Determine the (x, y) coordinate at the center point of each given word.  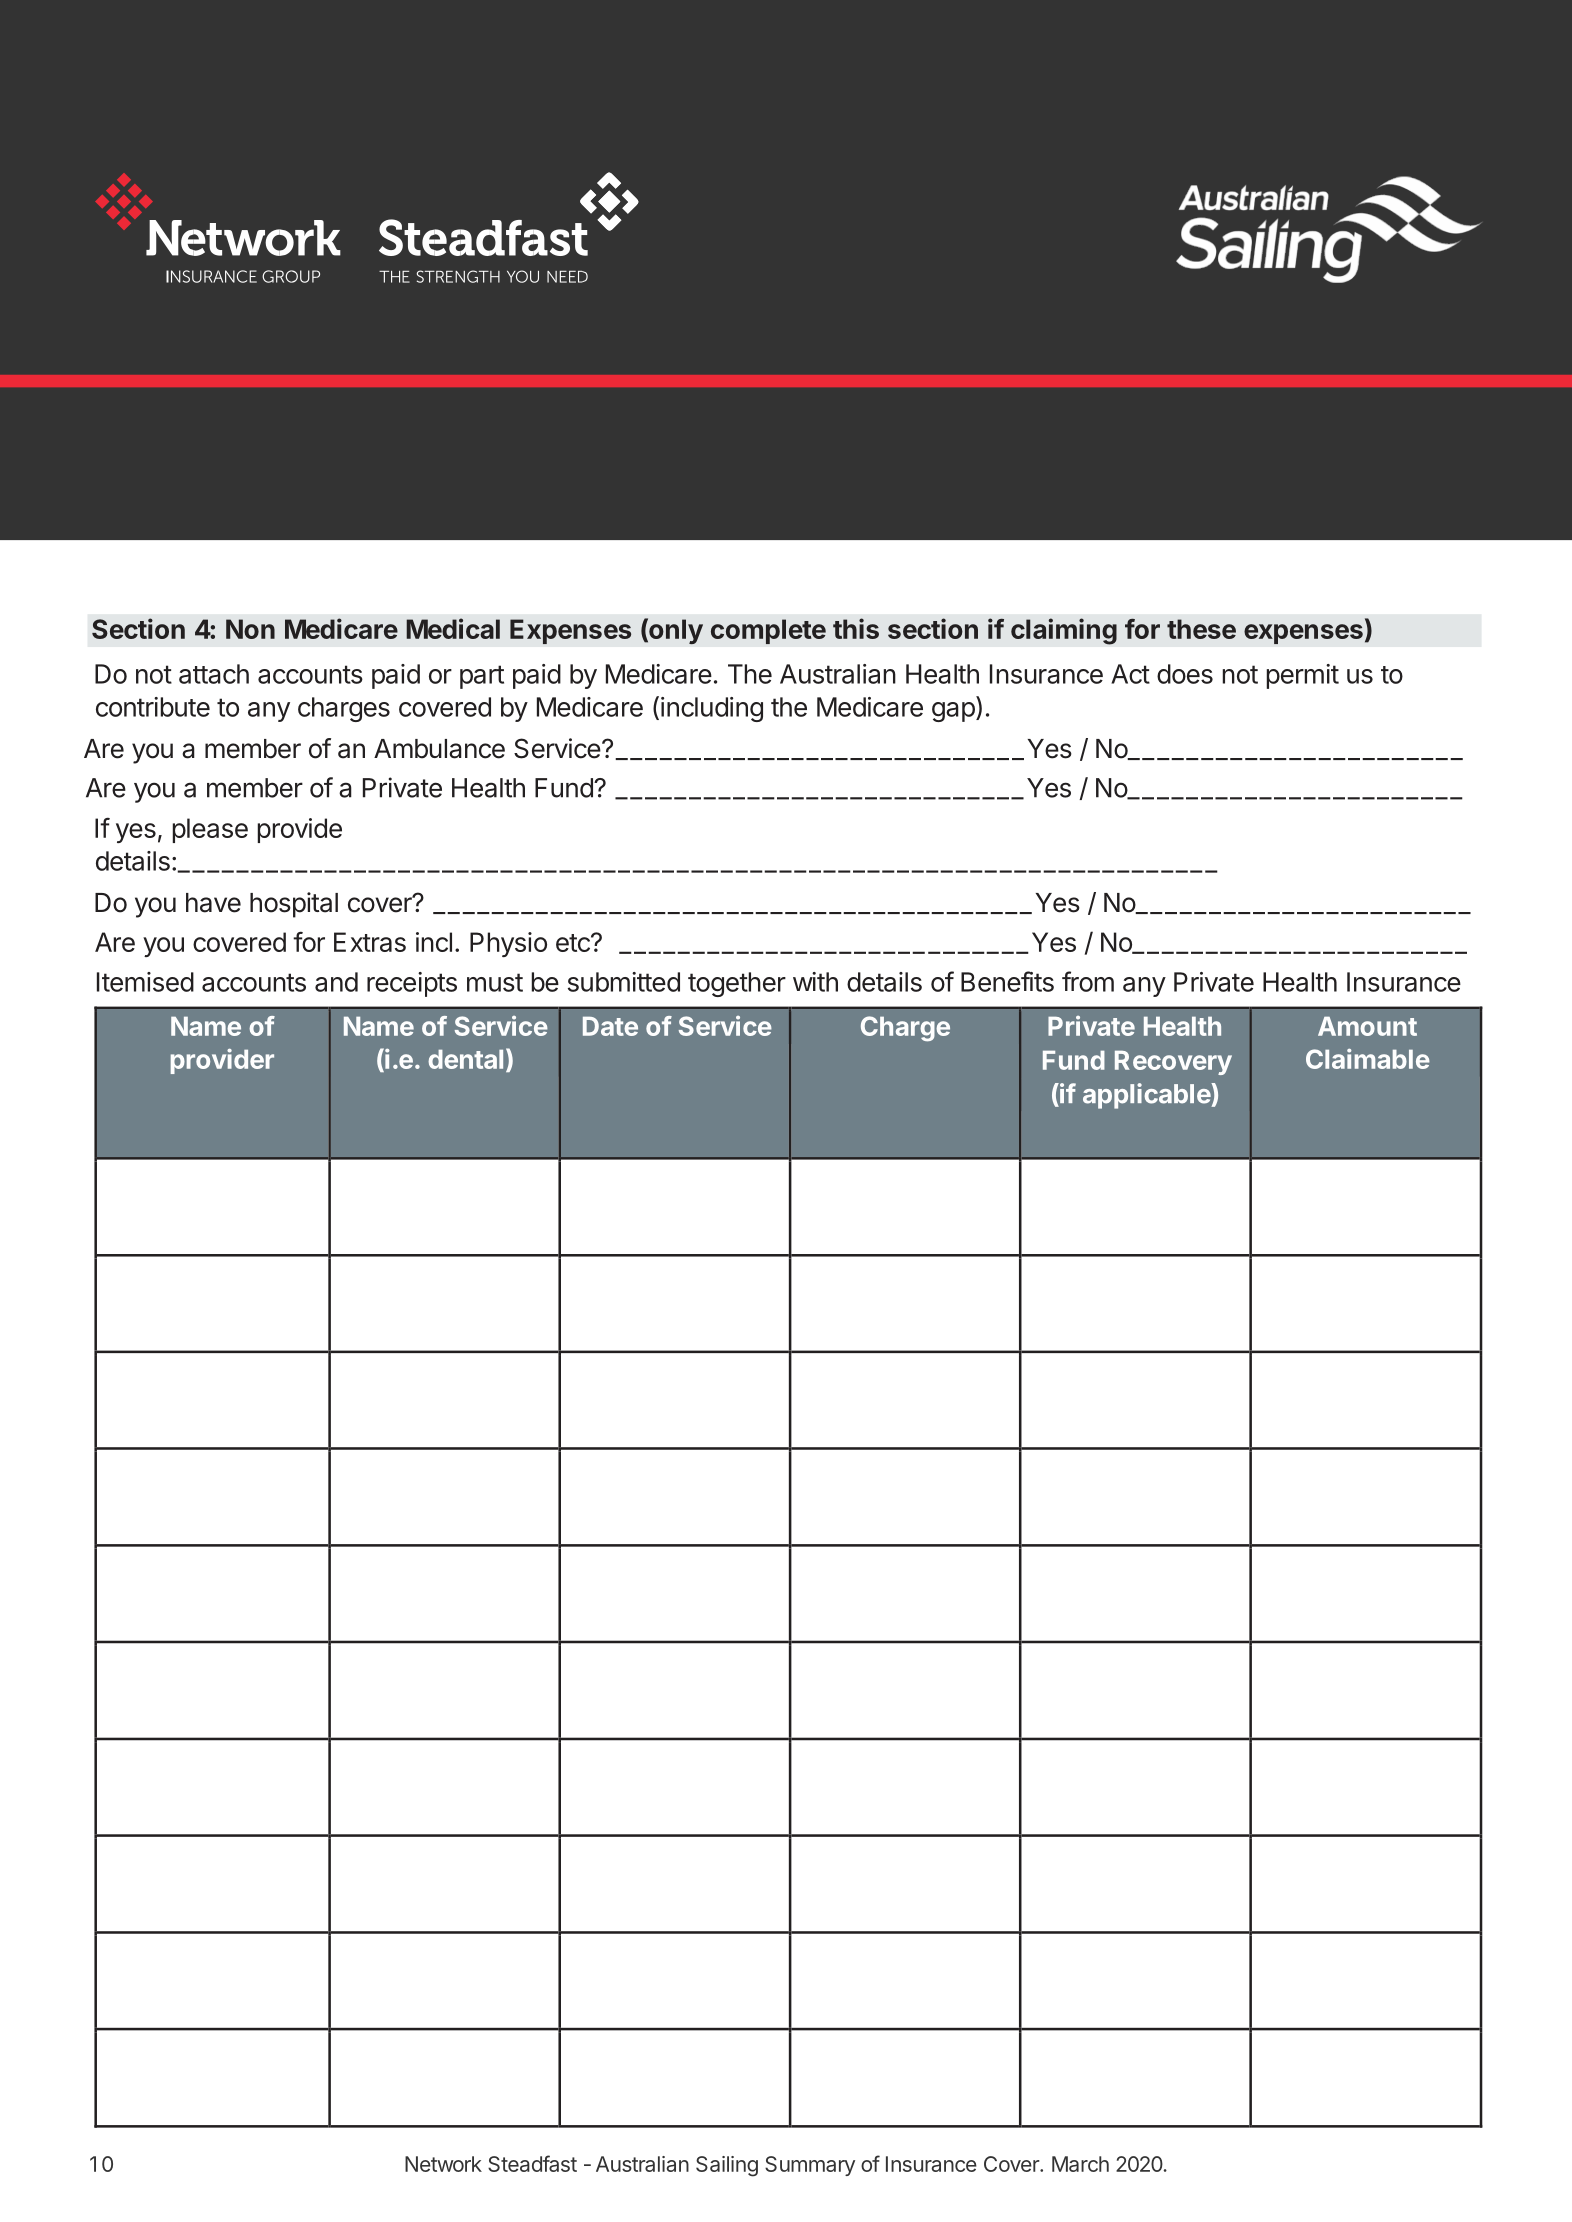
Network (443, 2164)
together (737, 984)
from (1088, 981)
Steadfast (532, 2163)
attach (214, 674)
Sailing (727, 2166)
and (336, 982)
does (1185, 674)
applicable (1147, 1096)
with (815, 982)
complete (768, 631)
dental (465, 1059)
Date (610, 1026)
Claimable (1368, 1059)
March (1080, 2164)
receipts (412, 984)
